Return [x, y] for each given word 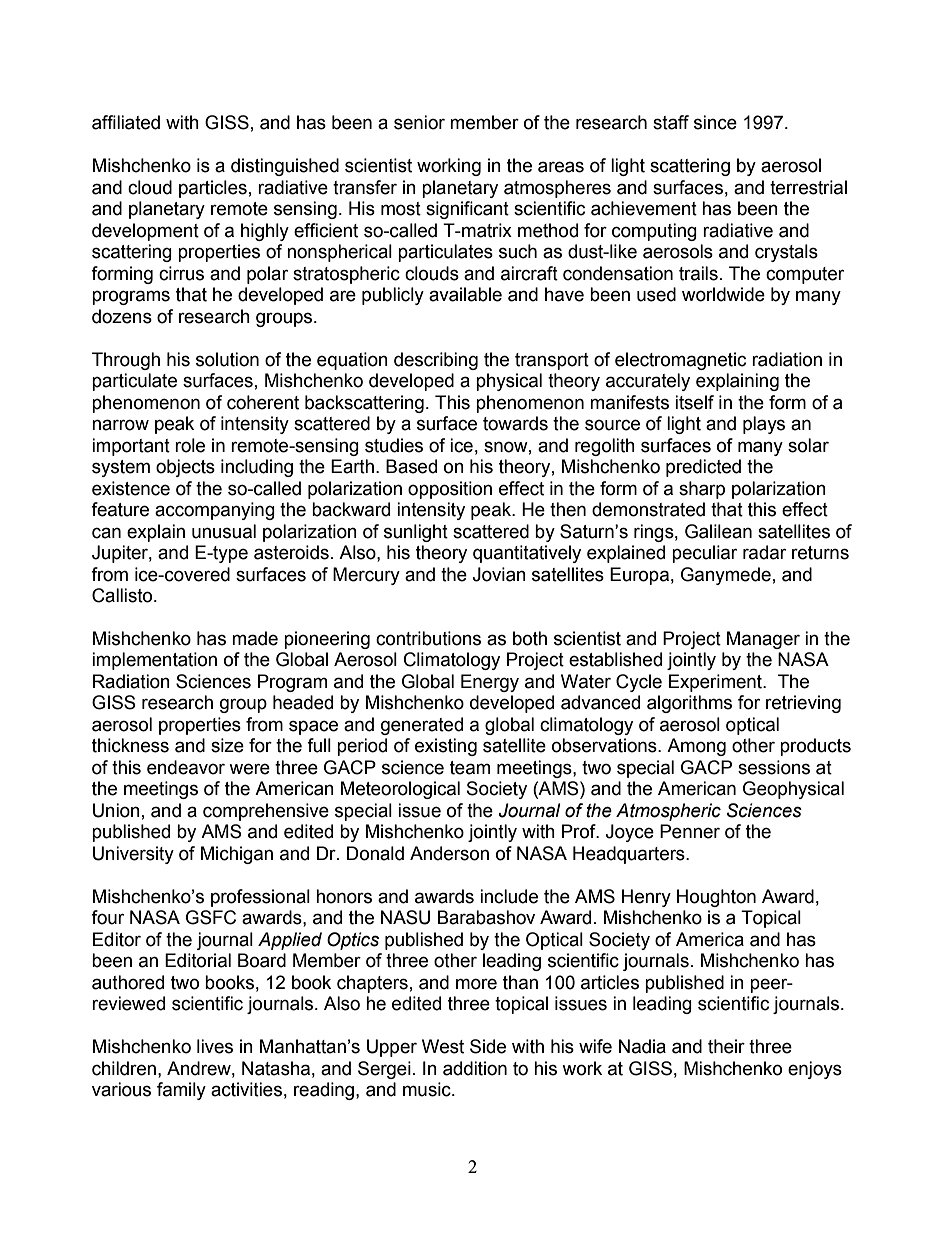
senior [419, 122]
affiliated [126, 122]
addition [475, 1068]
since [715, 122]
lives [215, 1046]
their [726, 1046]
